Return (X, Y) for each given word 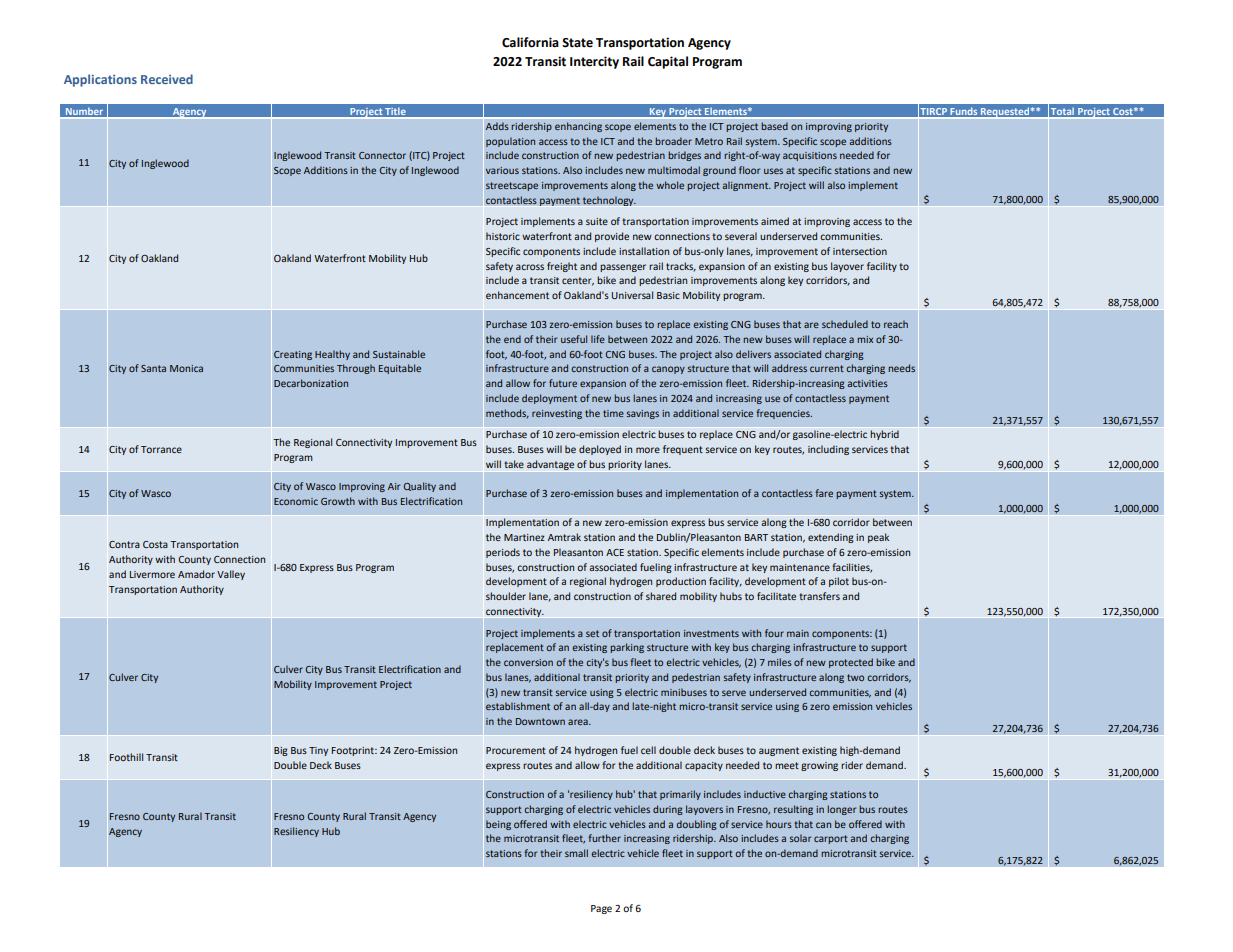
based (774, 126)
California (530, 42)
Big (281, 751)
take (514, 464)
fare (824, 493)
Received (167, 79)
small (576, 853)
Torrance (161, 449)
